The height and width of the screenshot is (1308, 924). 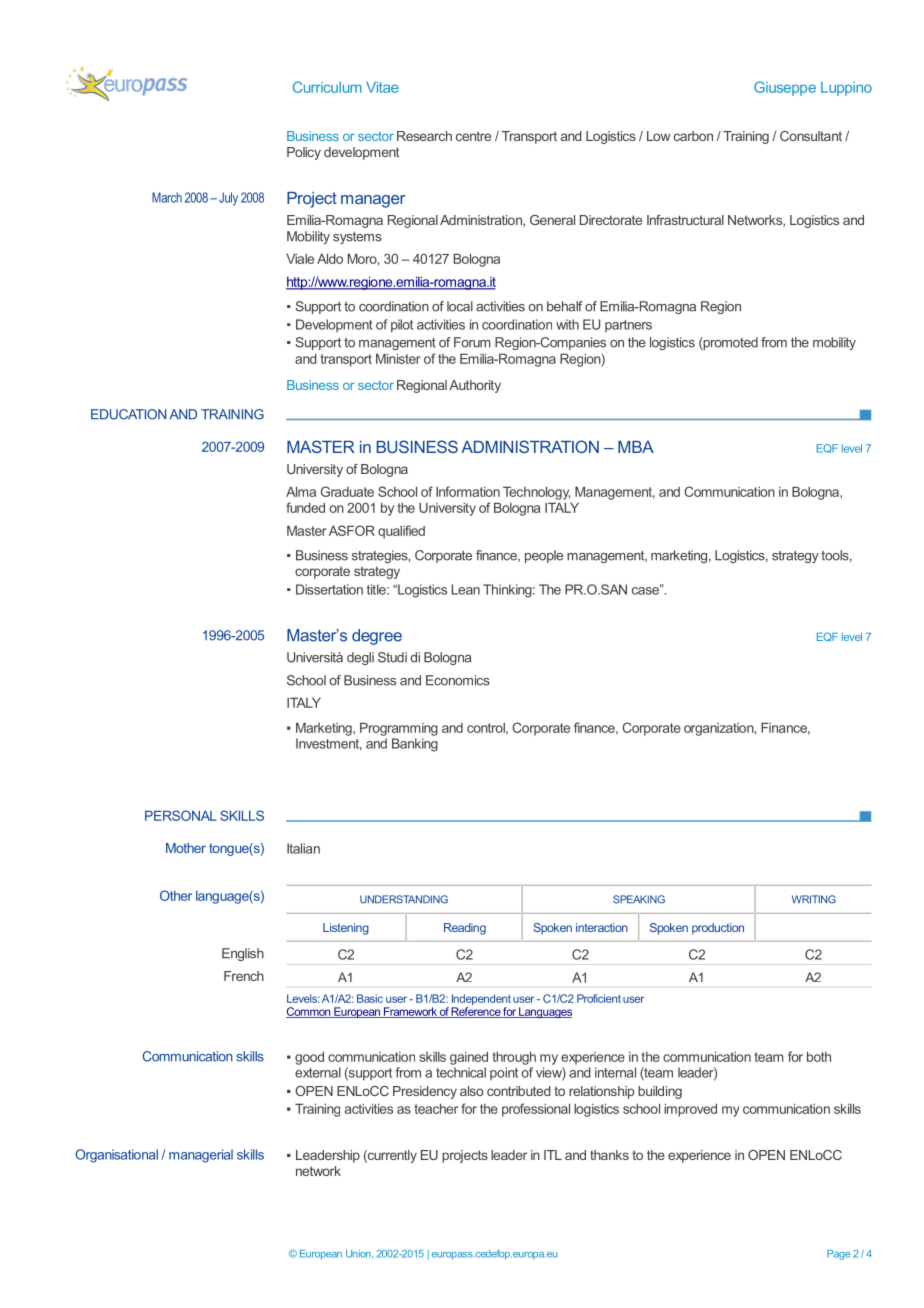 I want to click on Organisational, so click(x=116, y=1156).
